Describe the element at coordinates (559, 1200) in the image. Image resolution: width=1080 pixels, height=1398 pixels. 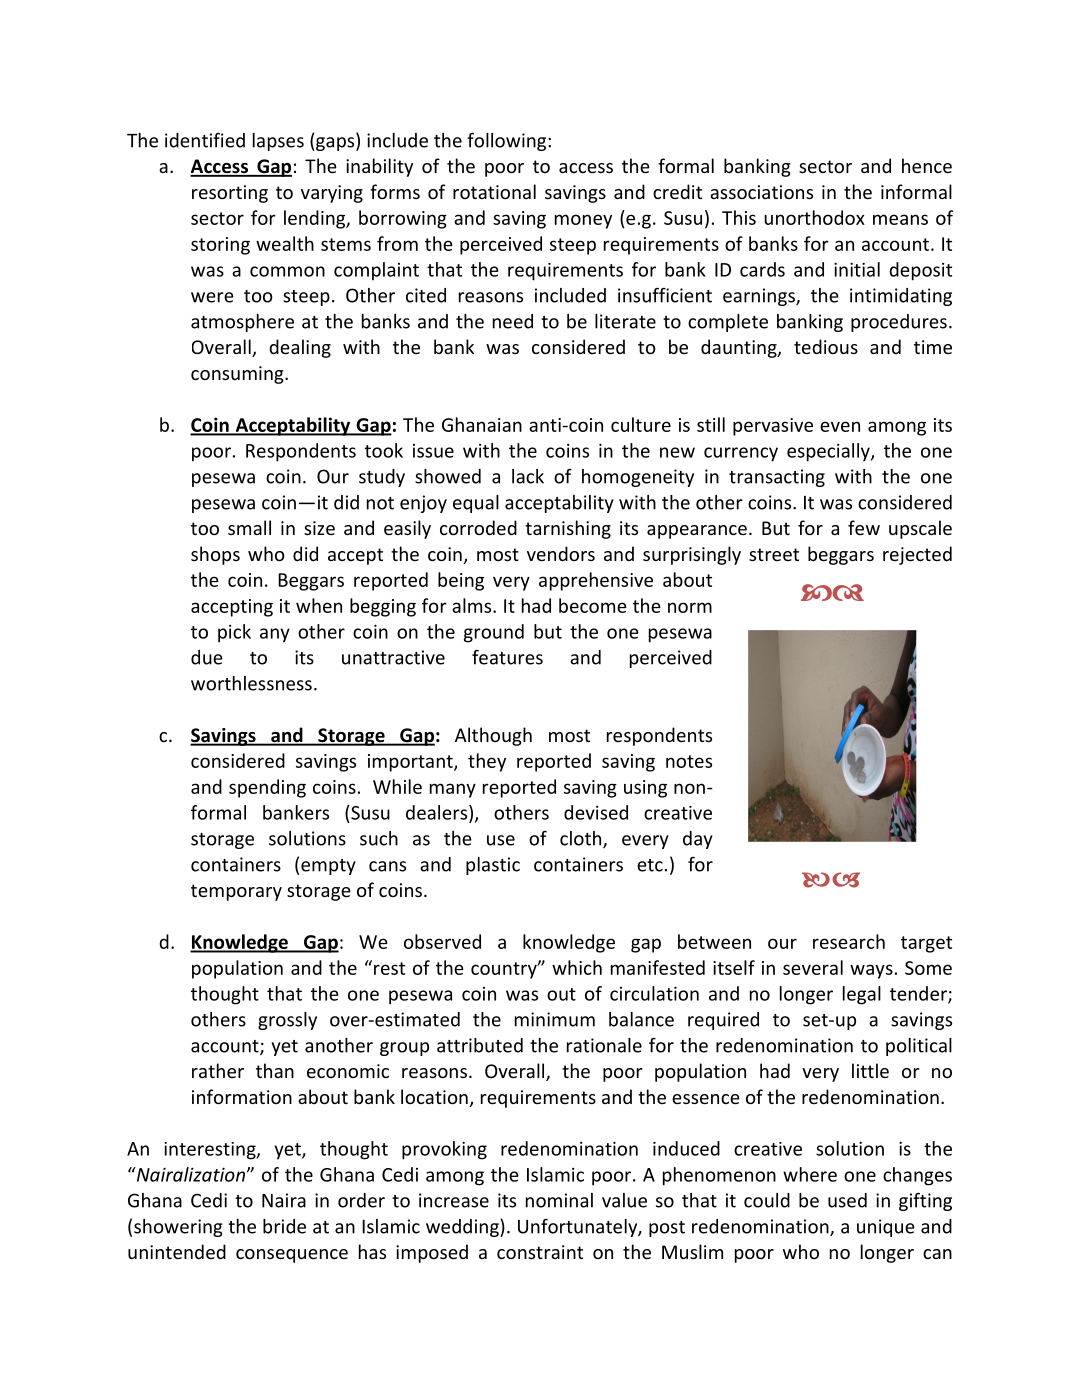
I see `nominal` at that location.
